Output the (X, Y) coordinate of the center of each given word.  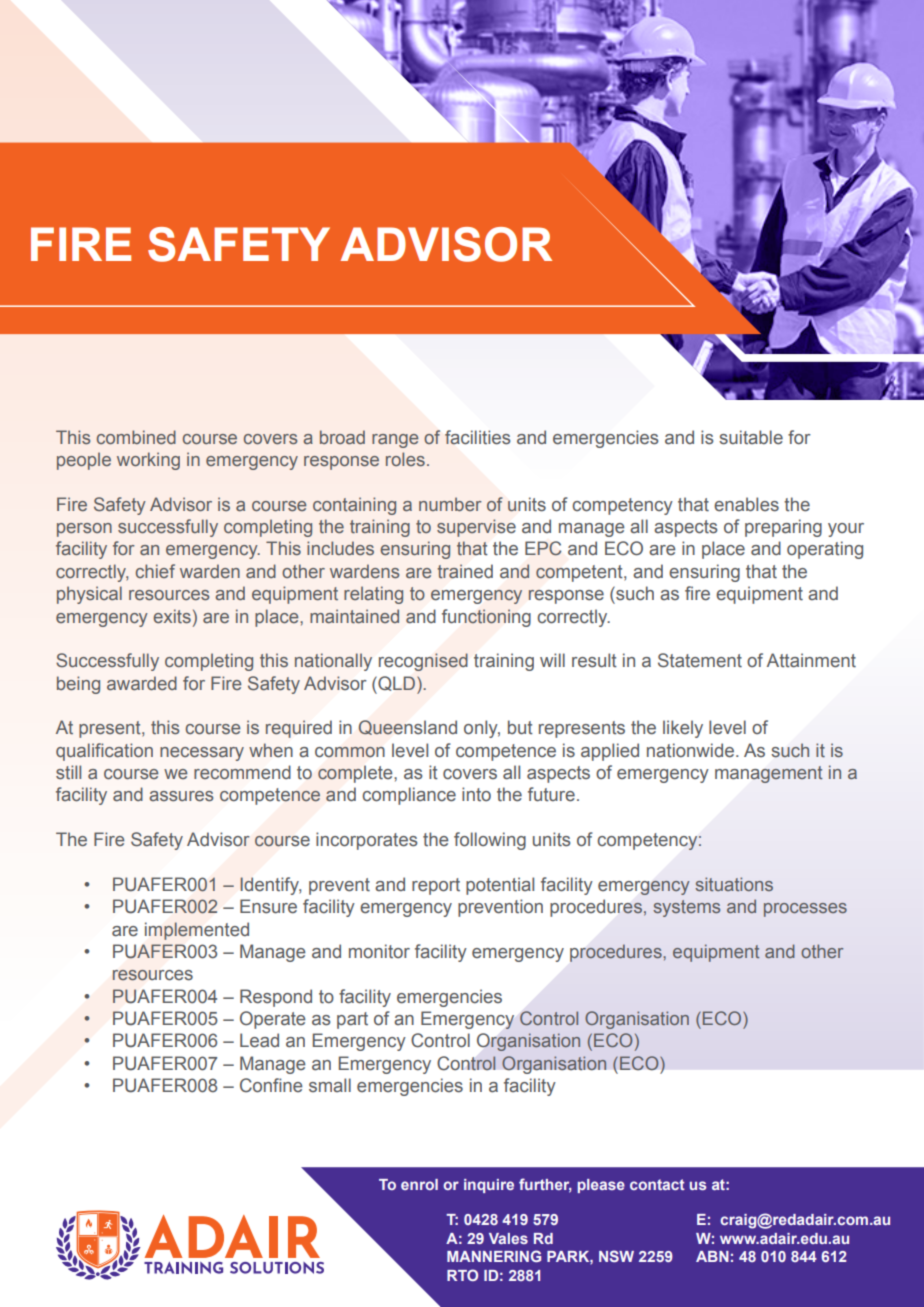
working (148, 461)
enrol (419, 1184)
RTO (462, 1275)
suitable (751, 437)
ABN (712, 1256)
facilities (478, 437)
